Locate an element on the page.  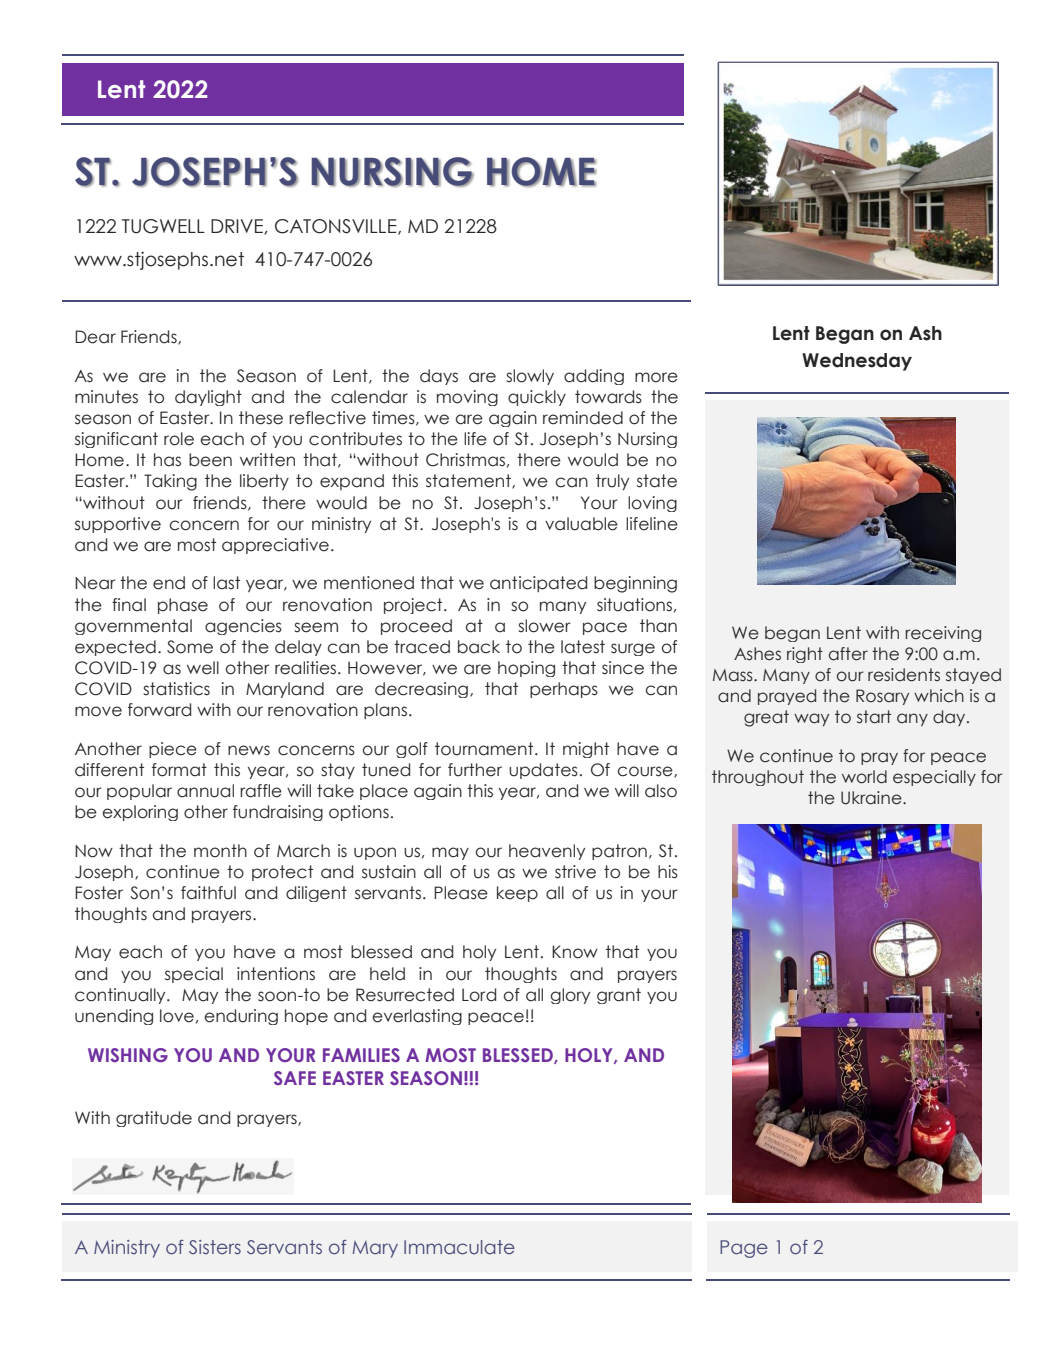
anticipated is located at coordinates (538, 584).
